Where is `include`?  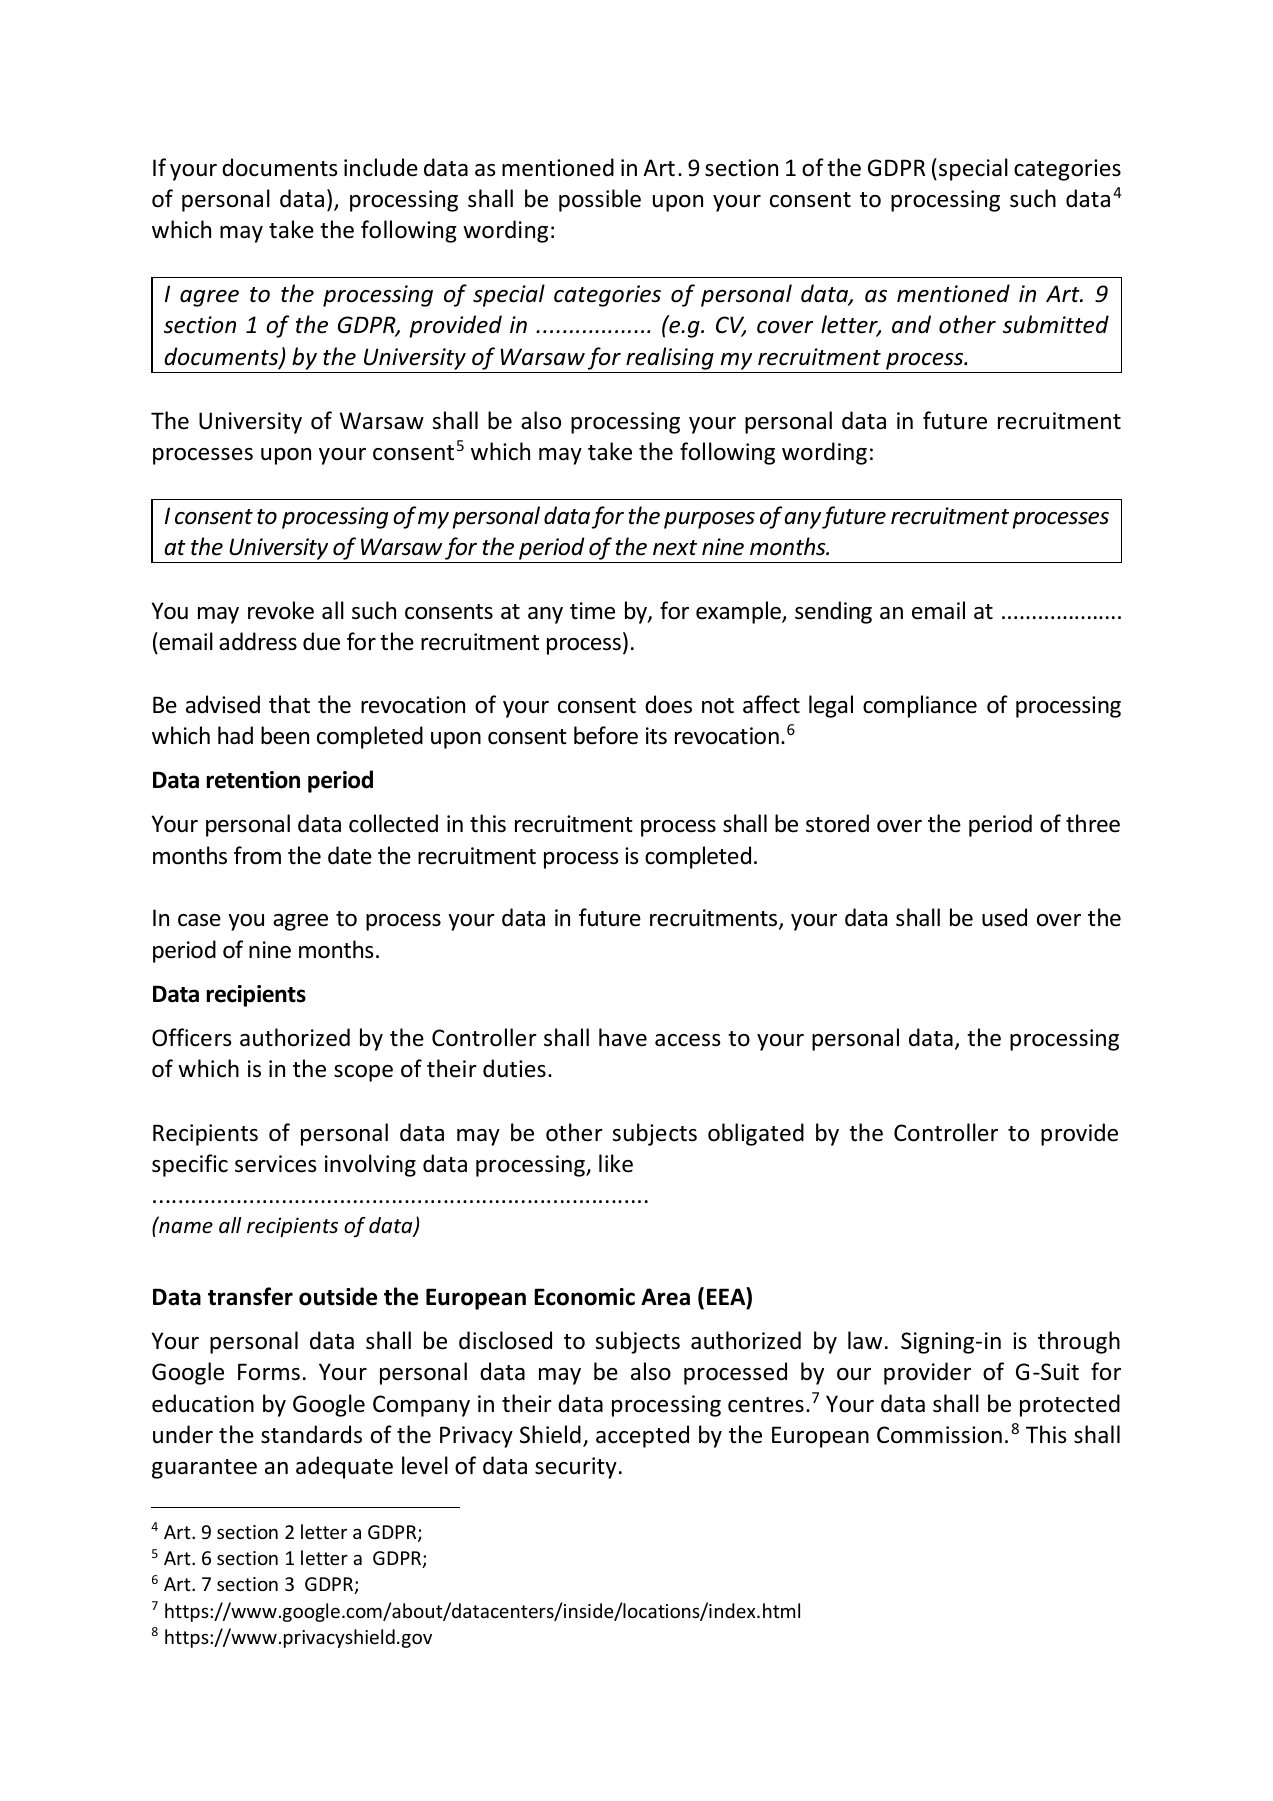
include is located at coordinates (381, 167).
